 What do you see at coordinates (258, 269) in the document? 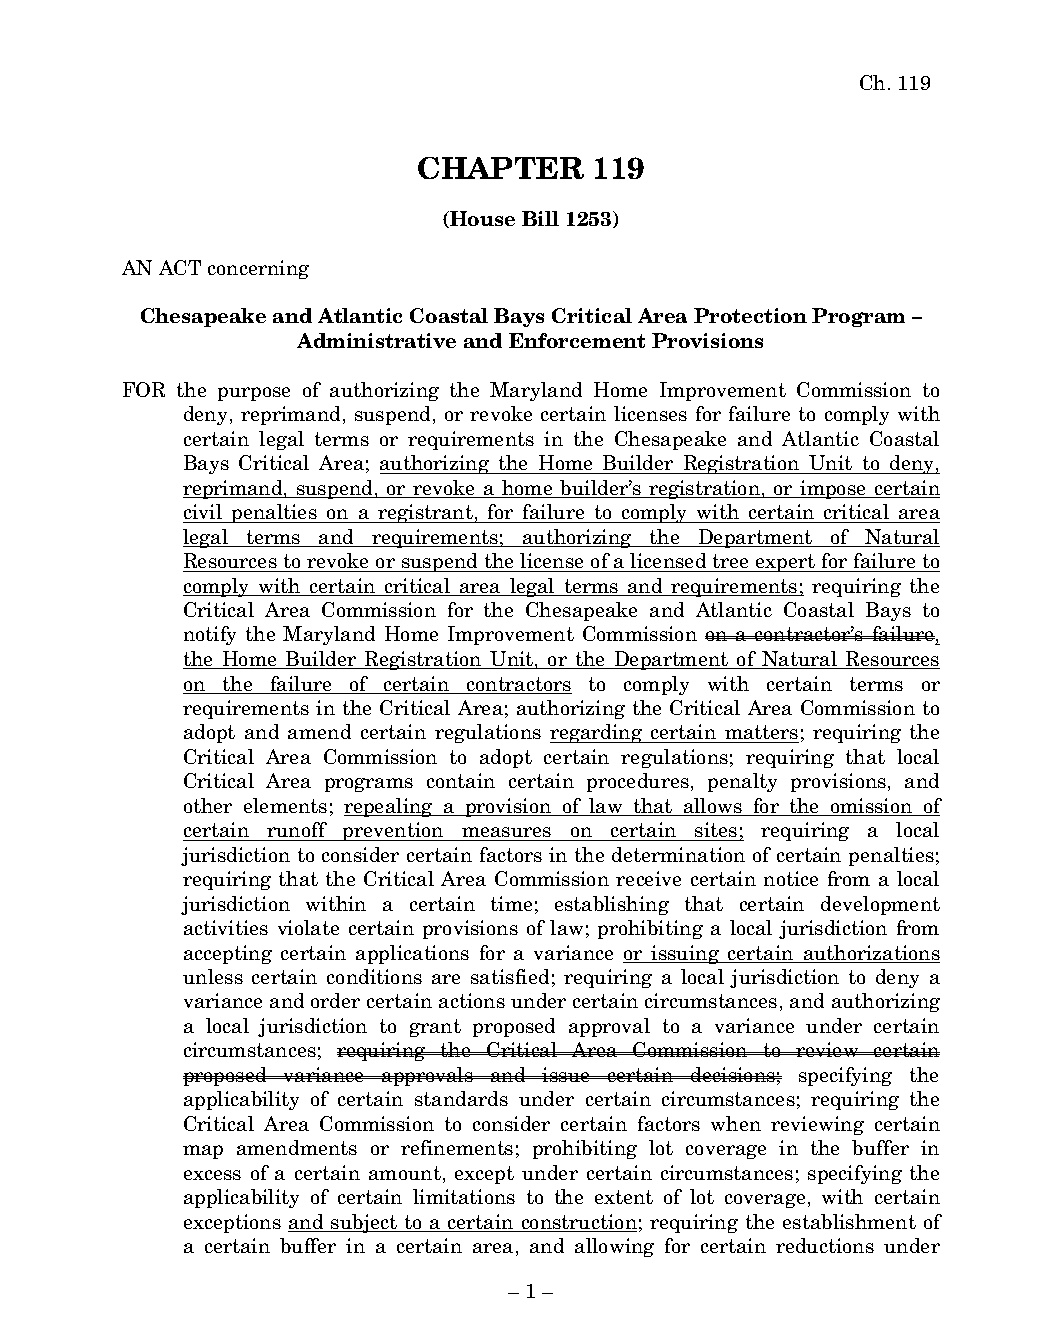
I see `concerning` at bounding box center [258, 269].
